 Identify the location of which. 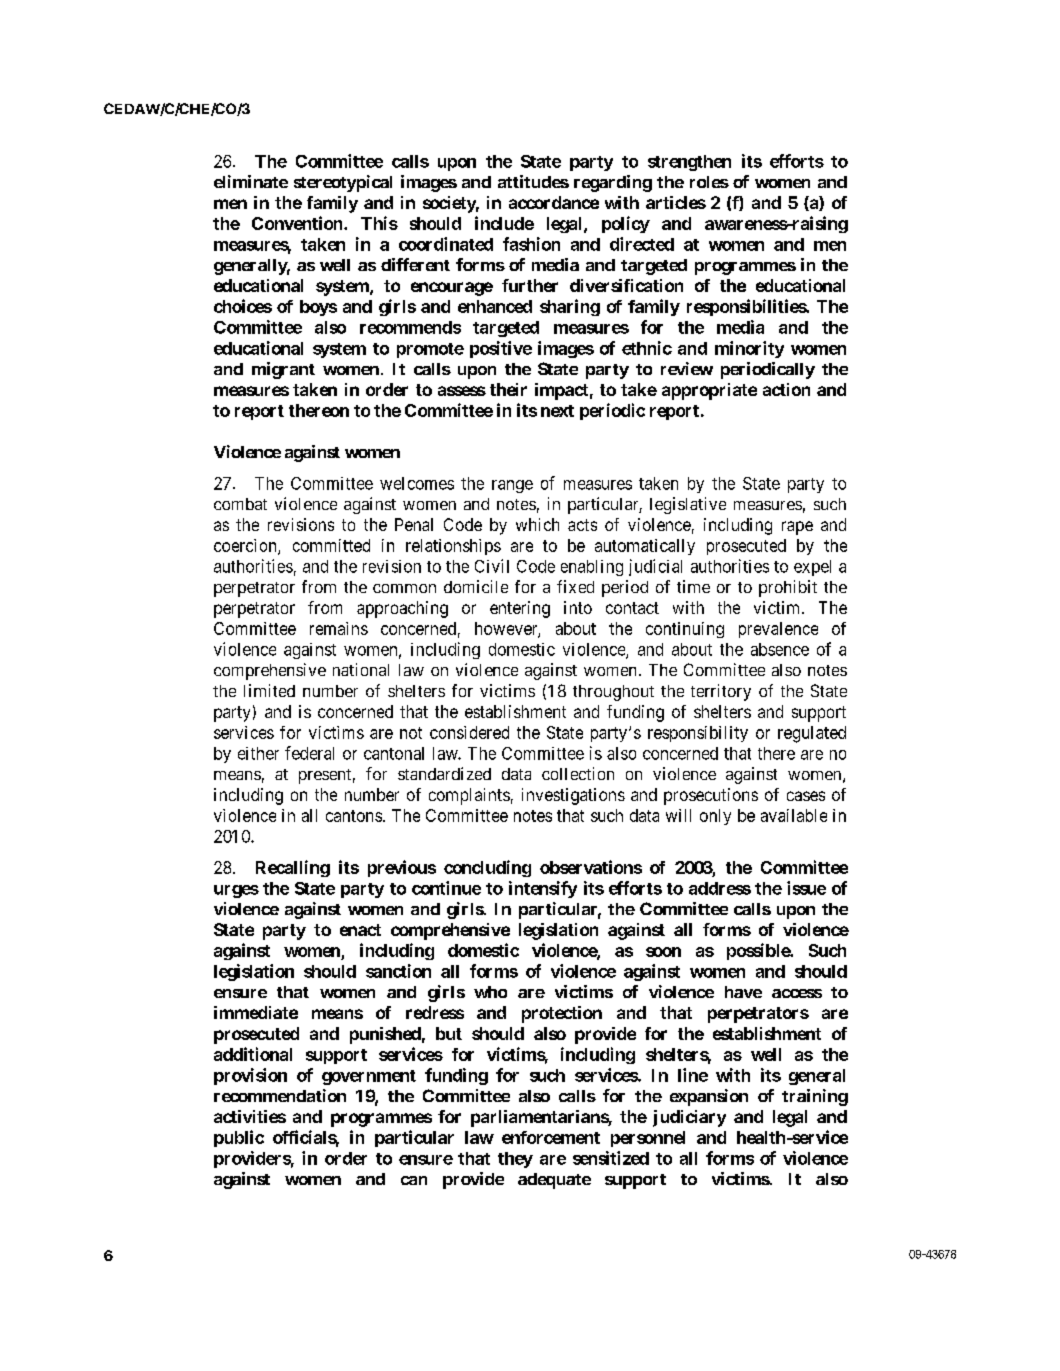
(537, 524).
